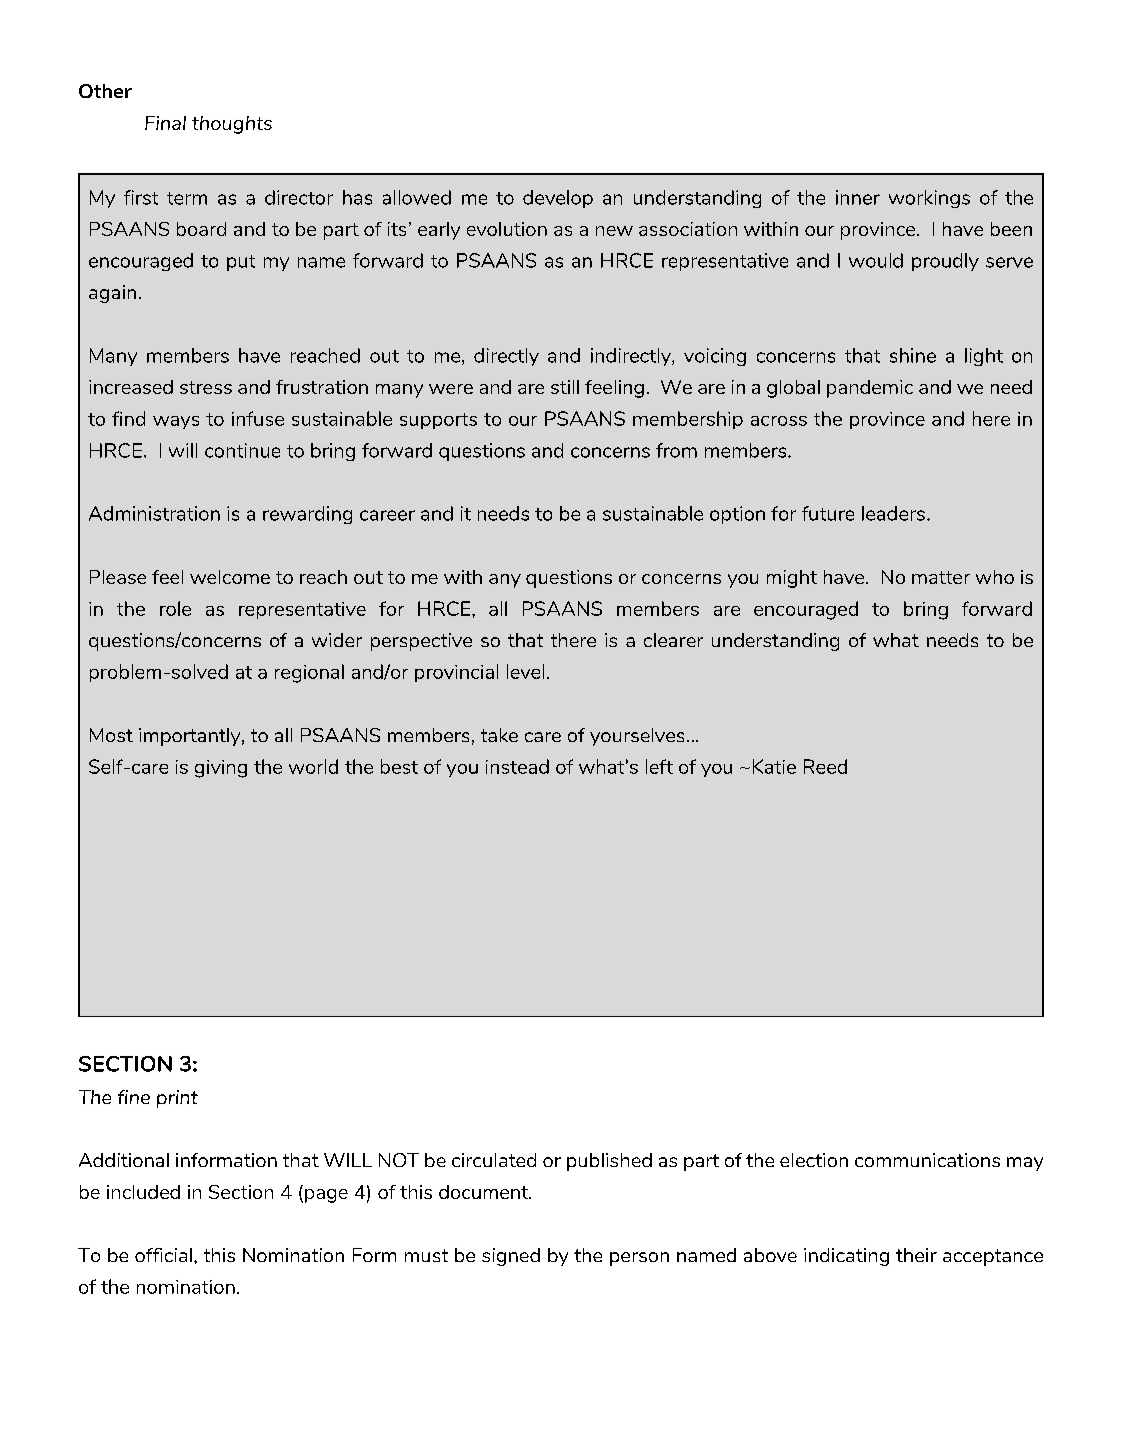 The width and height of the document is (1122, 1452). I want to click on print, so click(177, 1099).
